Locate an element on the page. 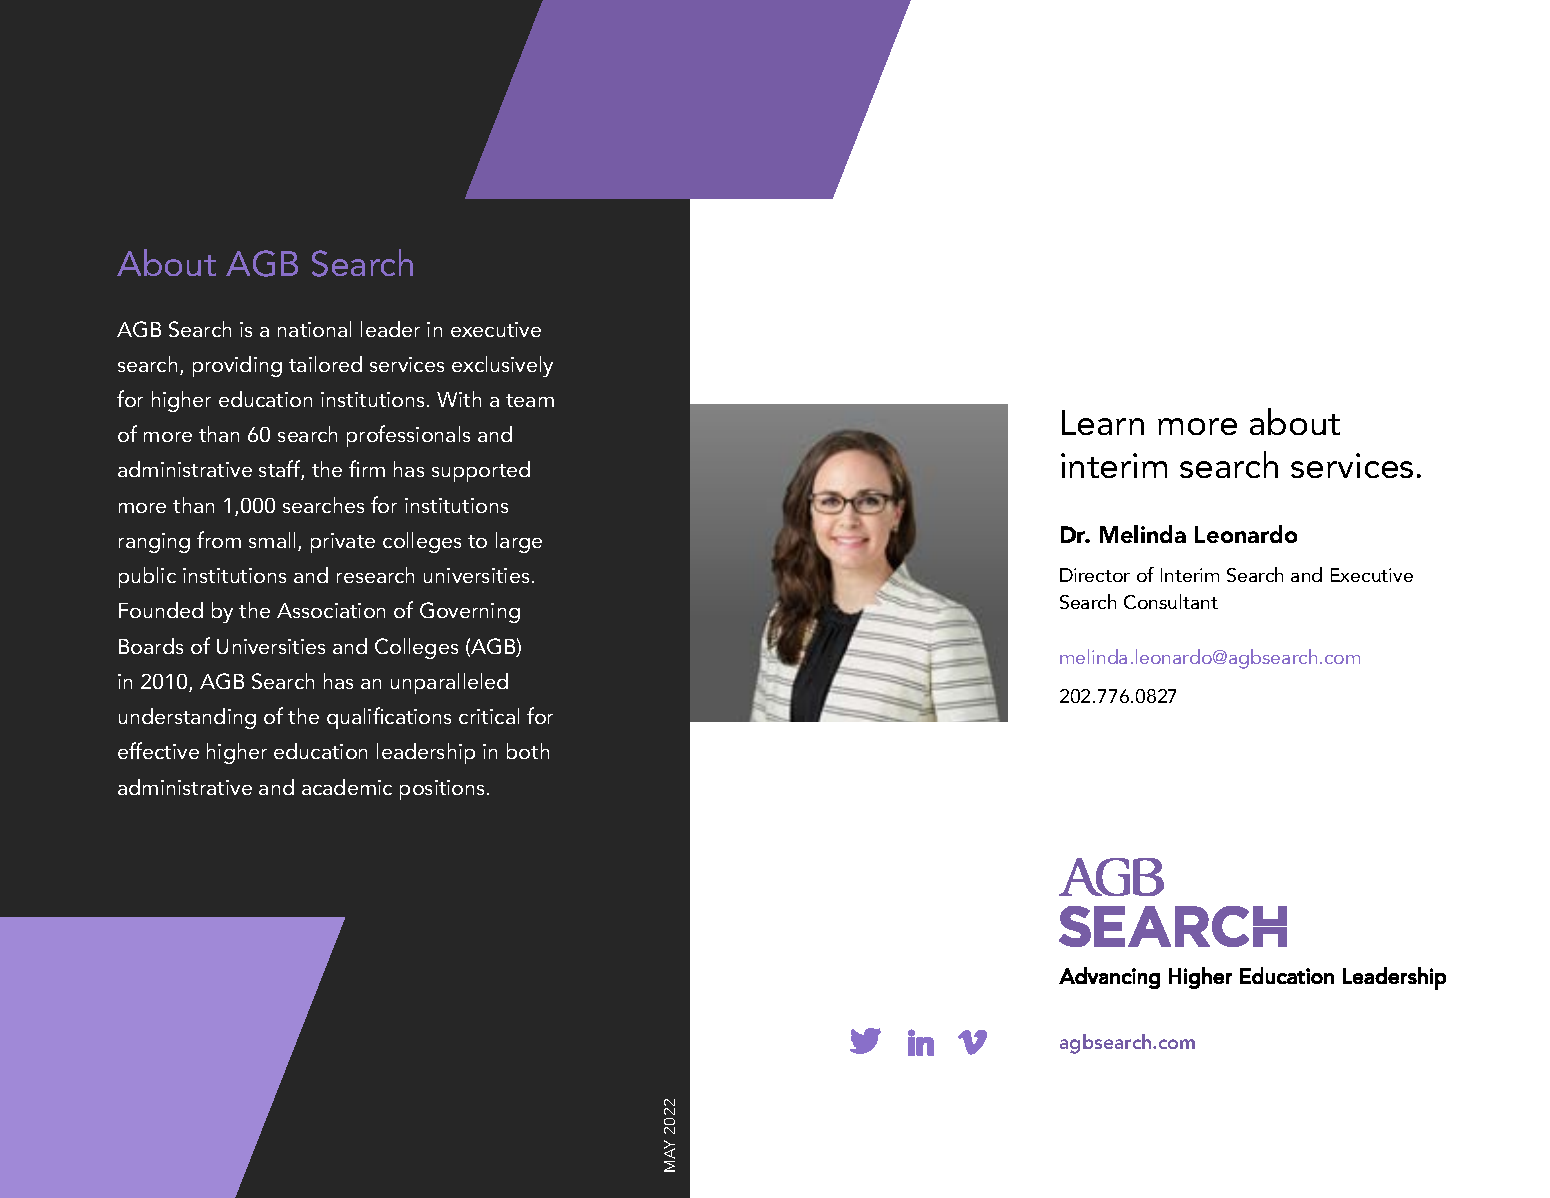 The width and height of the document is (1550, 1198). supported is located at coordinates (481, 471).
